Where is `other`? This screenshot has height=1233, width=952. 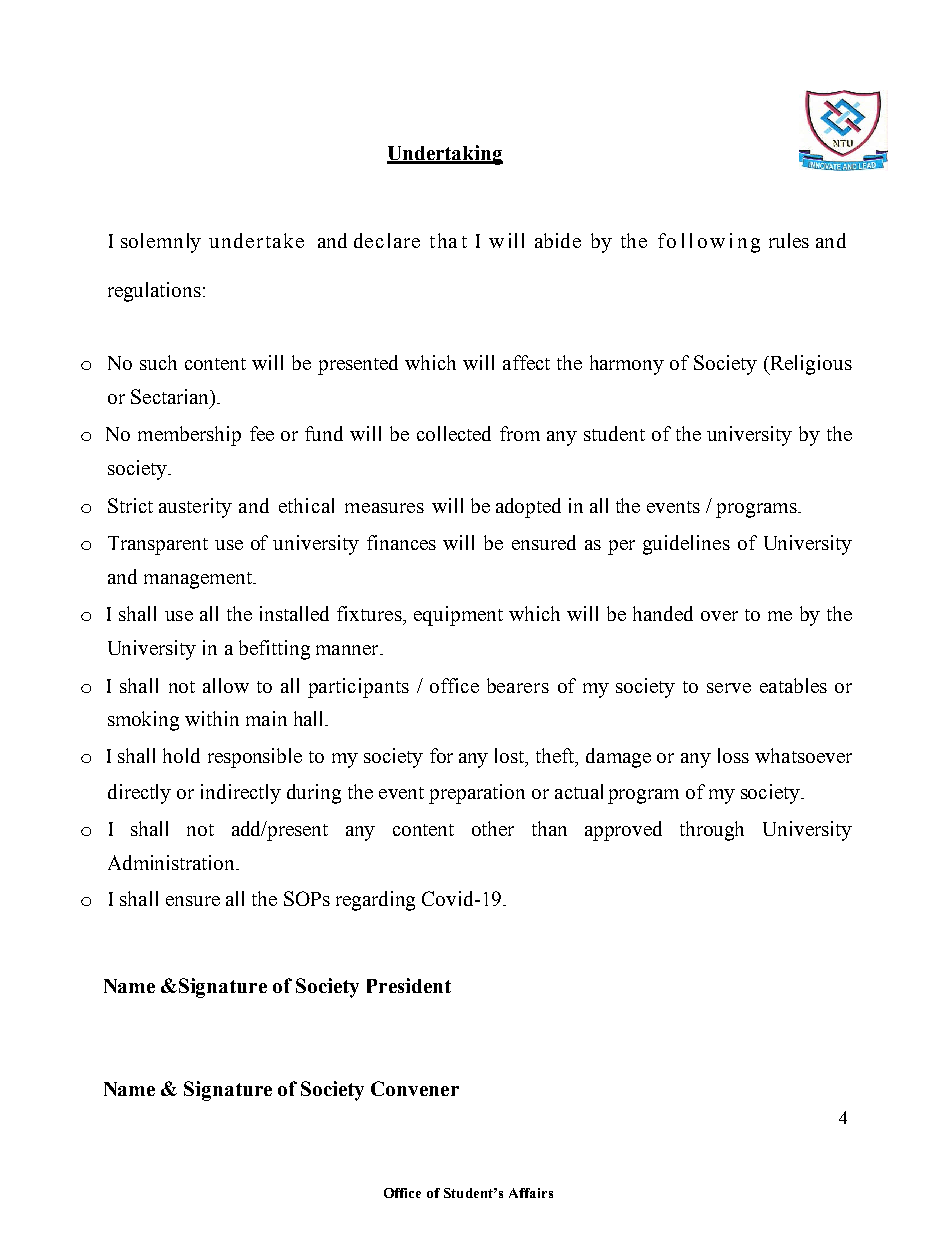
other is located at coordinates (493, 828).
